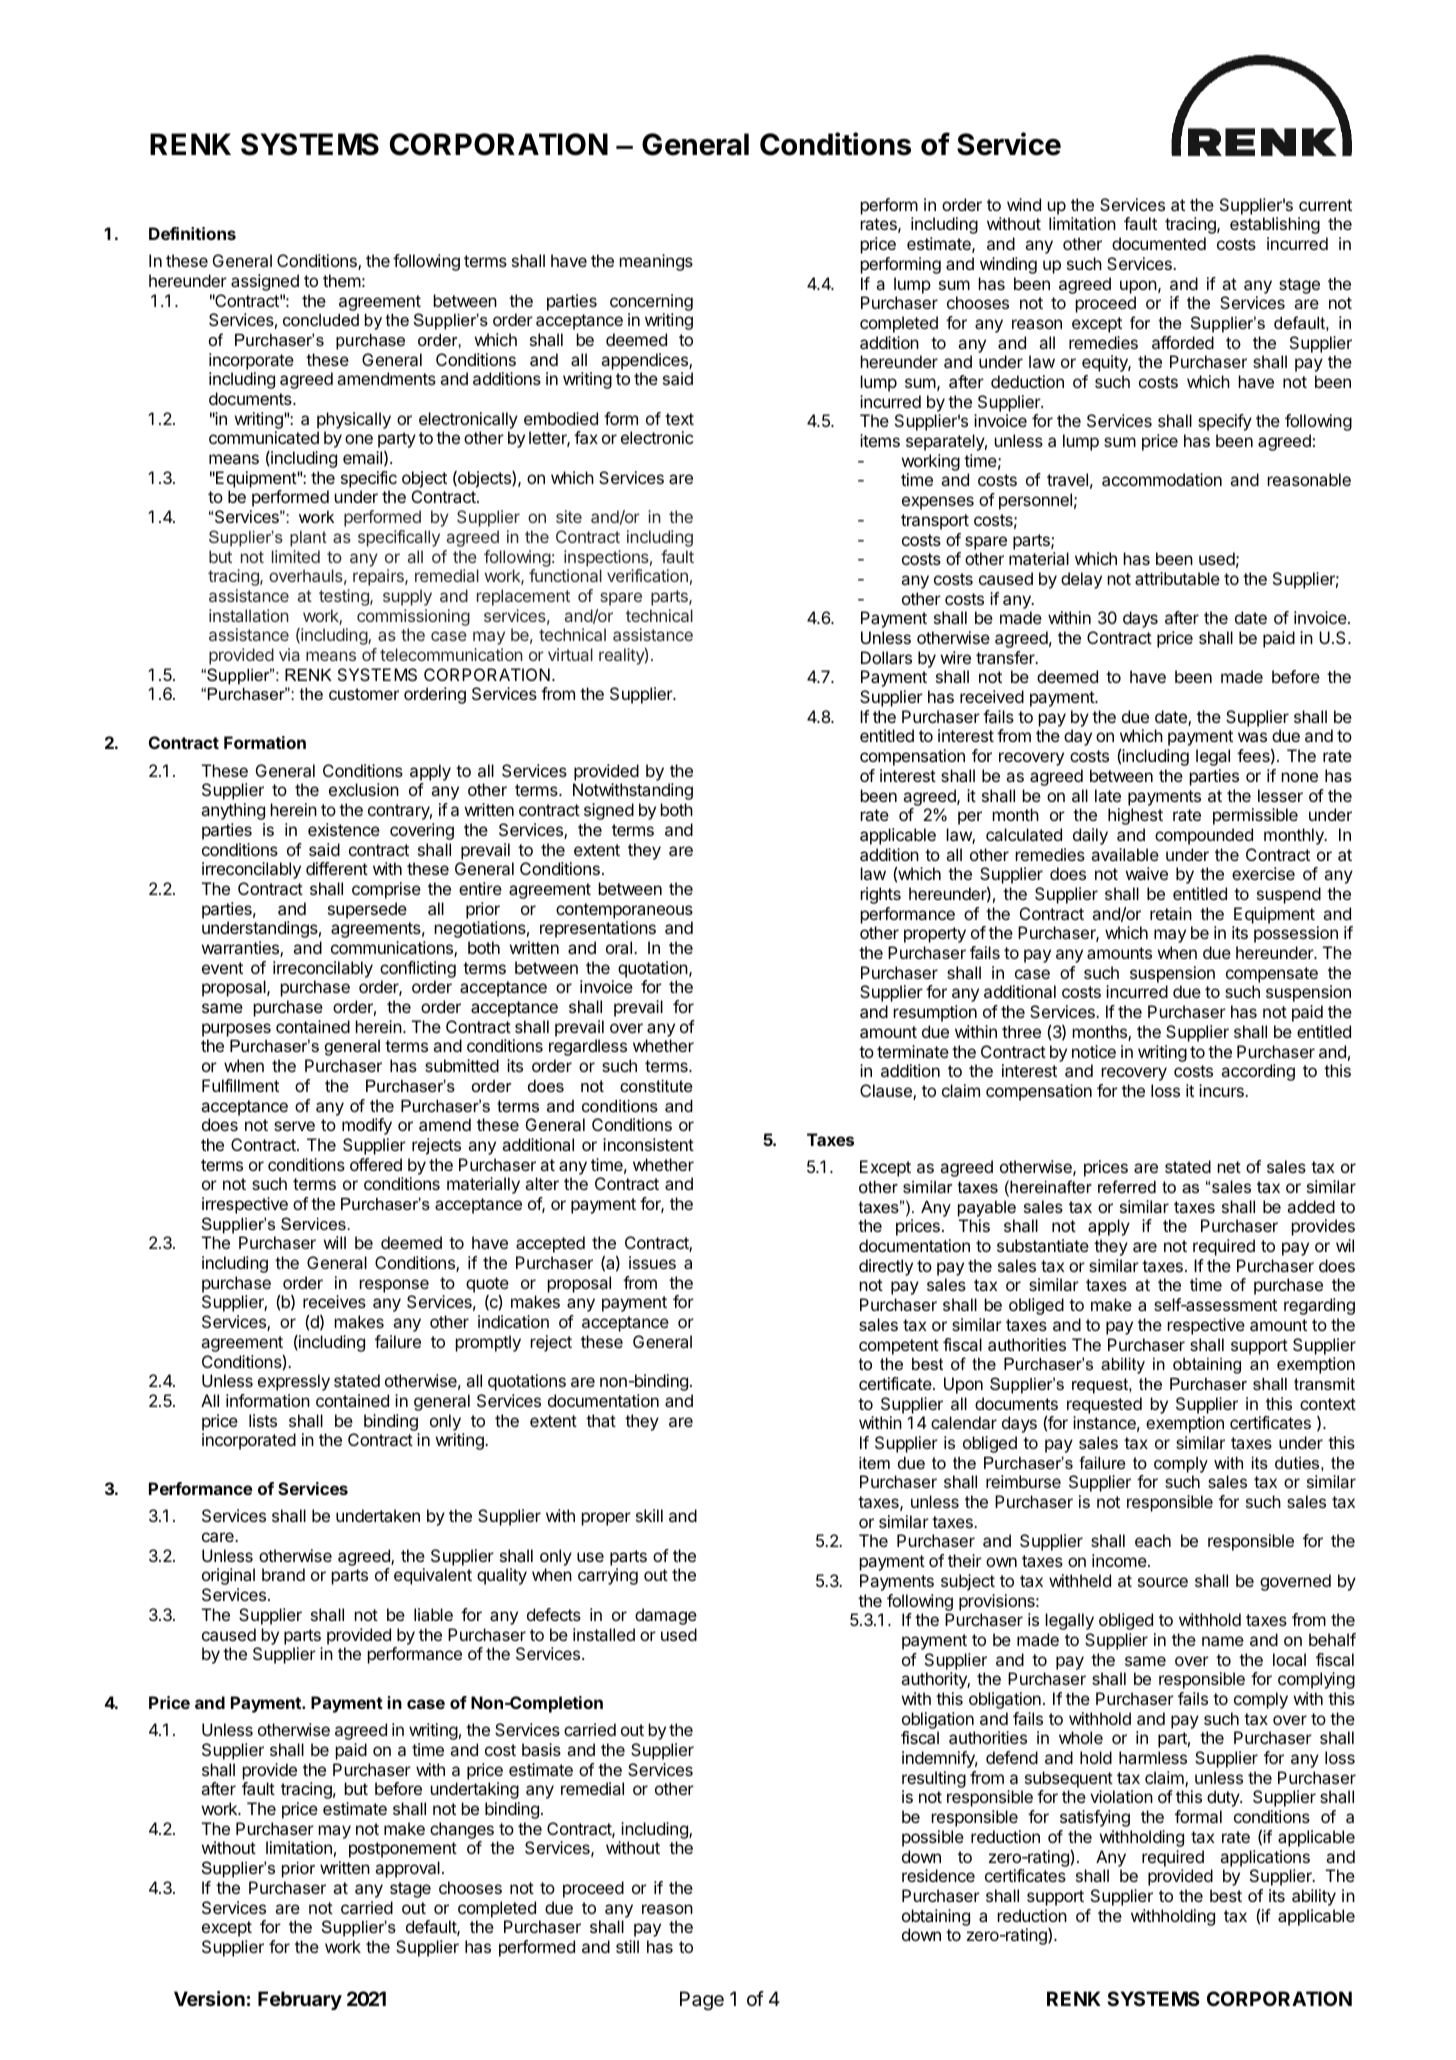 Image resolution: width=1456 pixels, height=2060 pixels. What do you see at coordinates (702, 2000) in the screenshot?
I see `Page` at bounding box center [702, 2000].
